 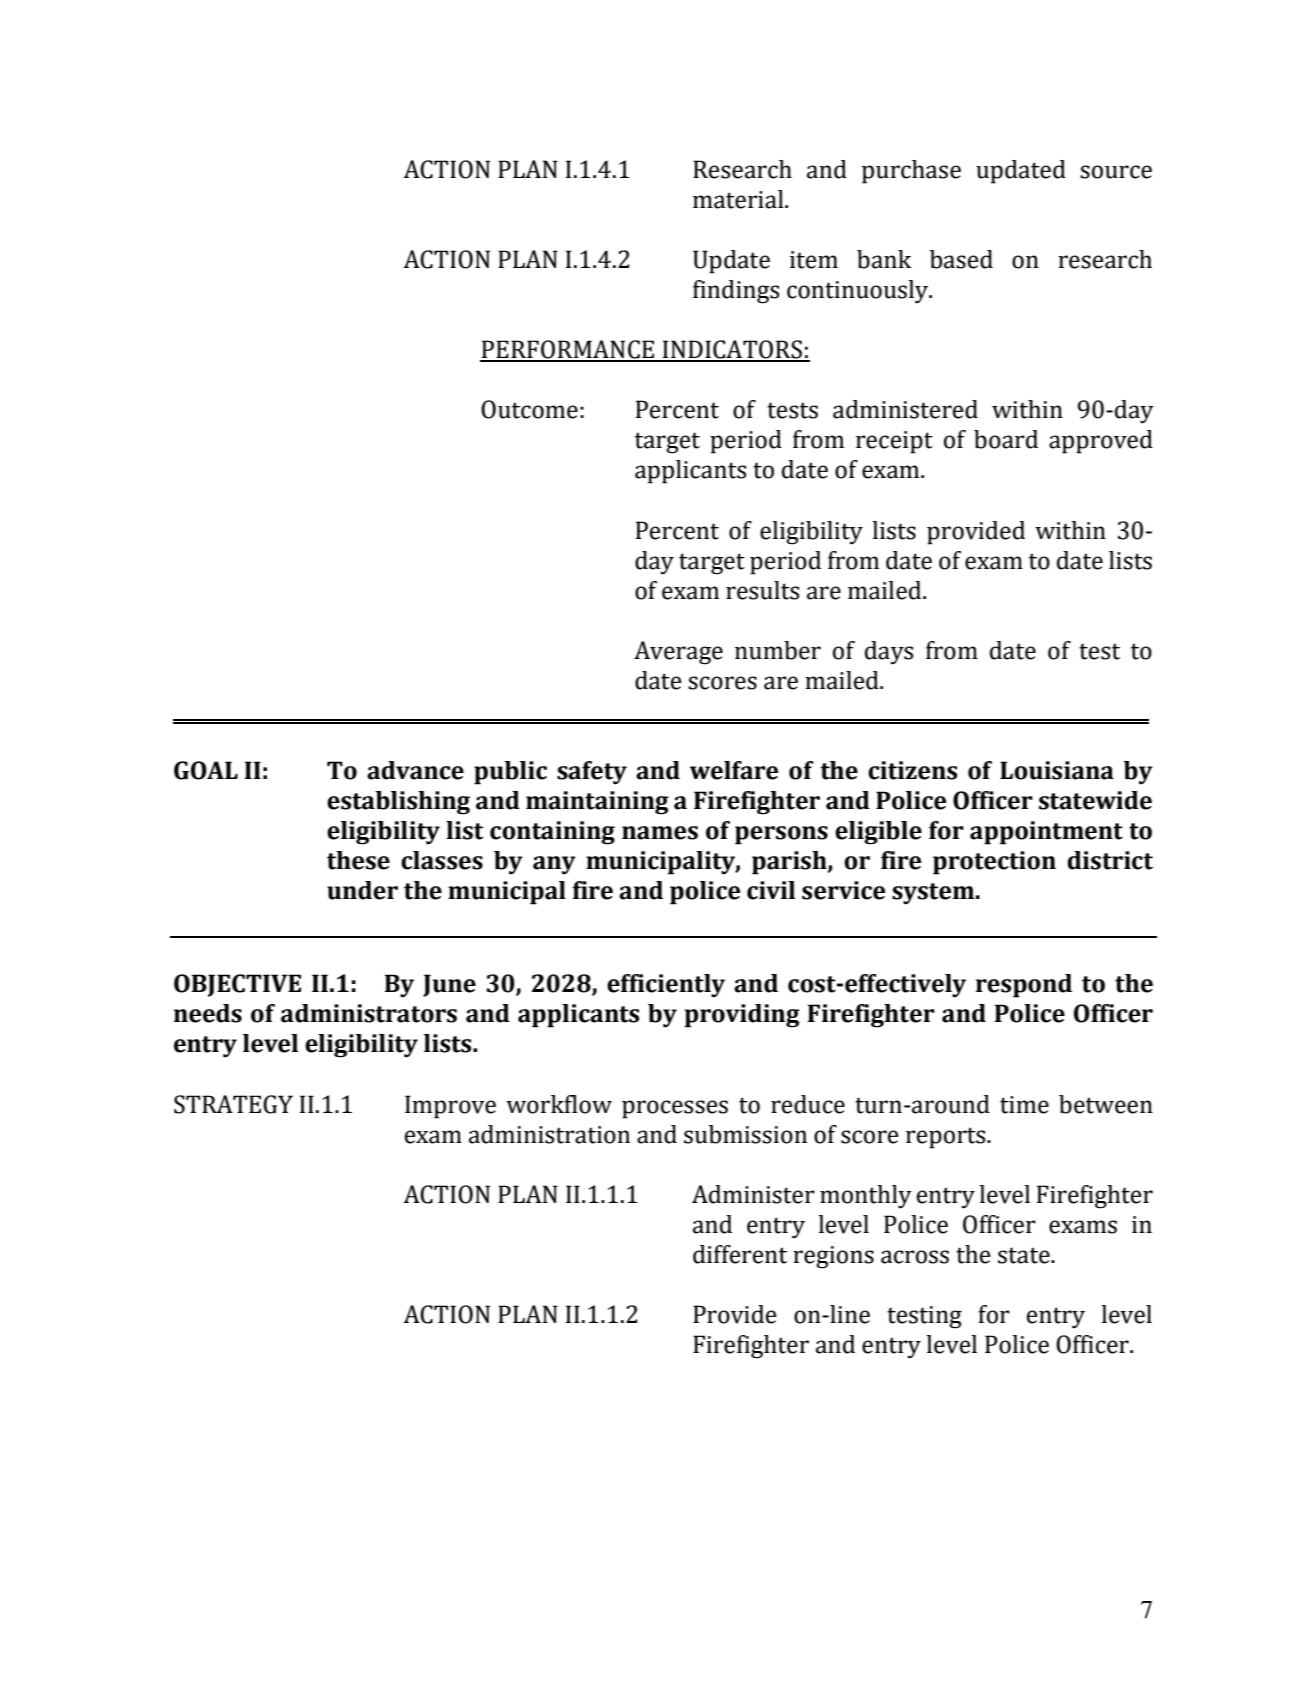 I want to click on material, so click(x=739, y=199).
